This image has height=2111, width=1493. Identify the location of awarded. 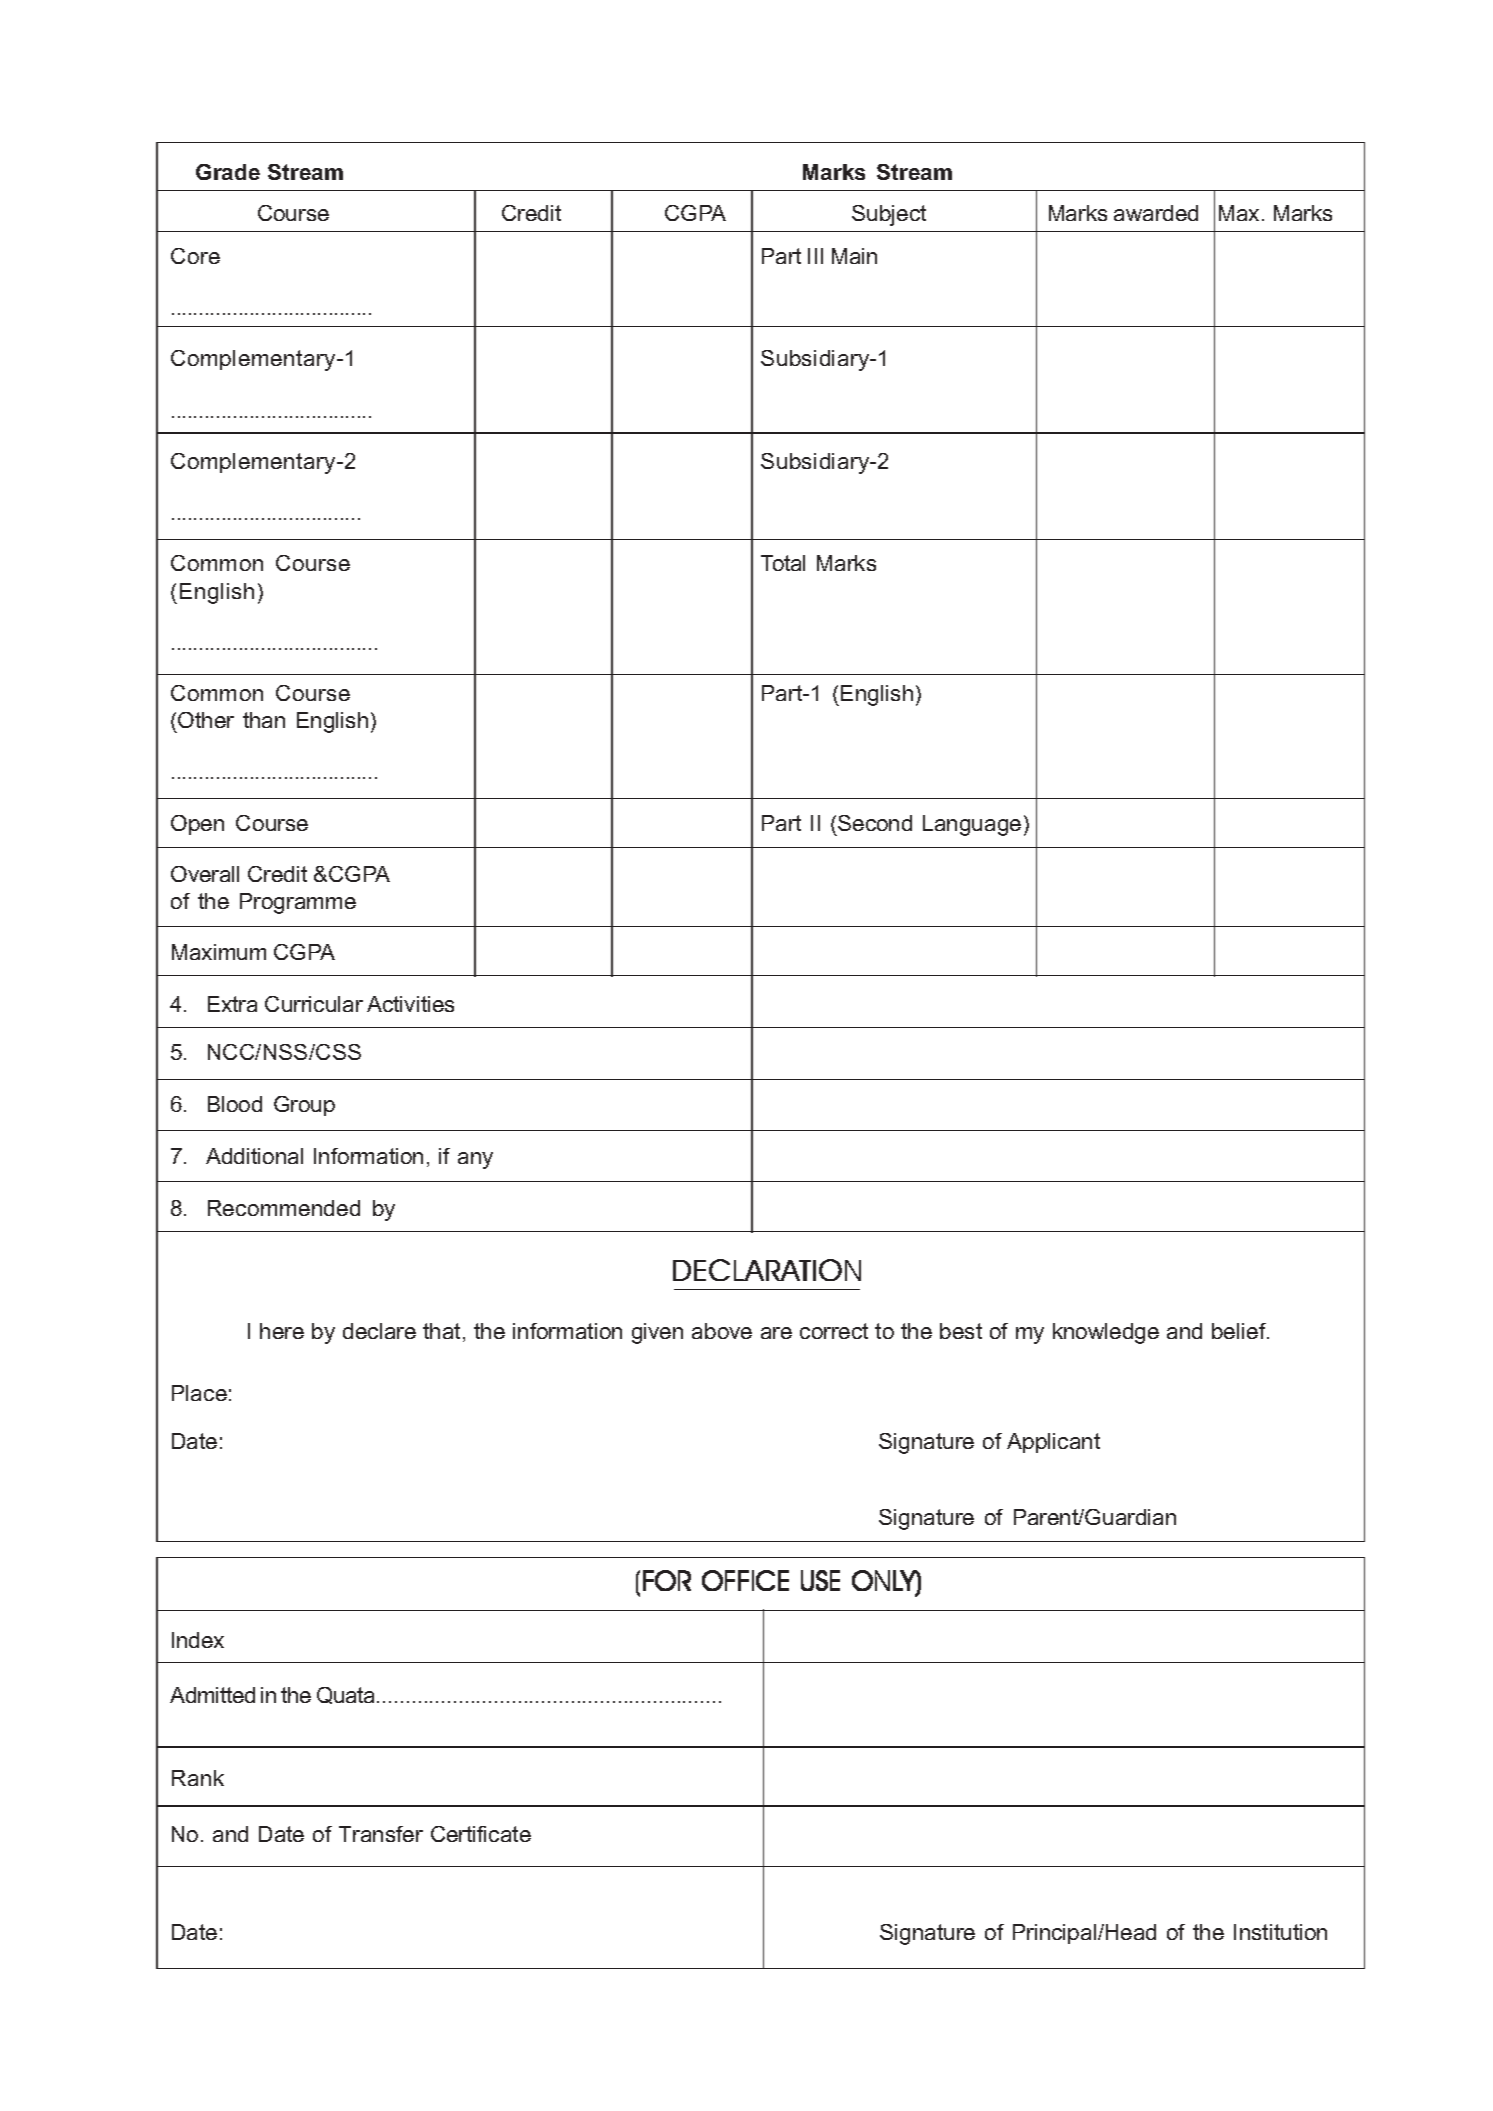
(1156, 213).
